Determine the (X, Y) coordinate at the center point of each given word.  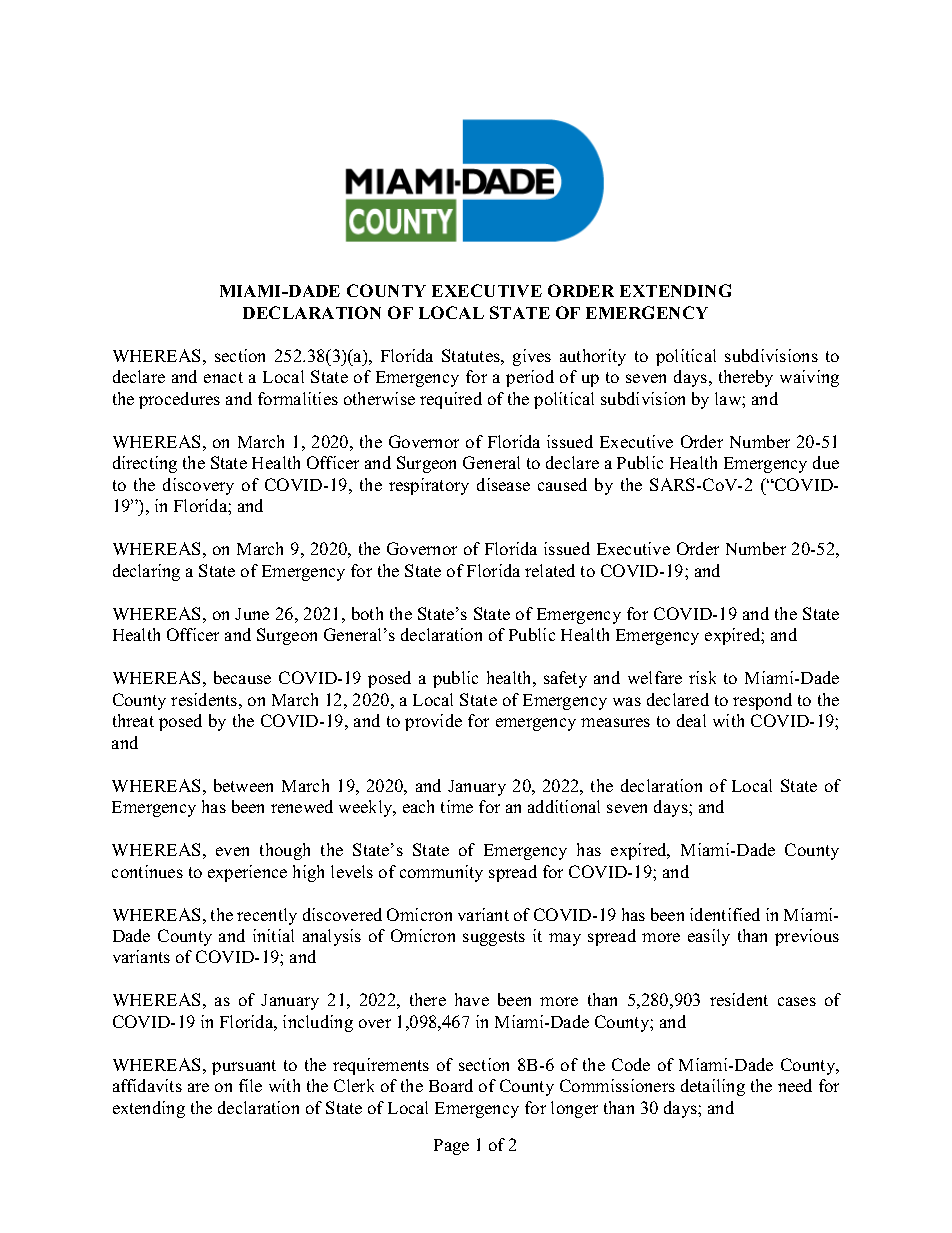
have (472, 999)
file (250, 1085)
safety (565, 679)
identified (725, 914)
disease (503, 484)
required (451, 400)
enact (223, 377)
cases (797, 1001)
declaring (146, 572)
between (243, 785)
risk (702, 677)
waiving (809, 378)
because (242, 677)
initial (273, 935)
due (826, 462)
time (457, 806)
